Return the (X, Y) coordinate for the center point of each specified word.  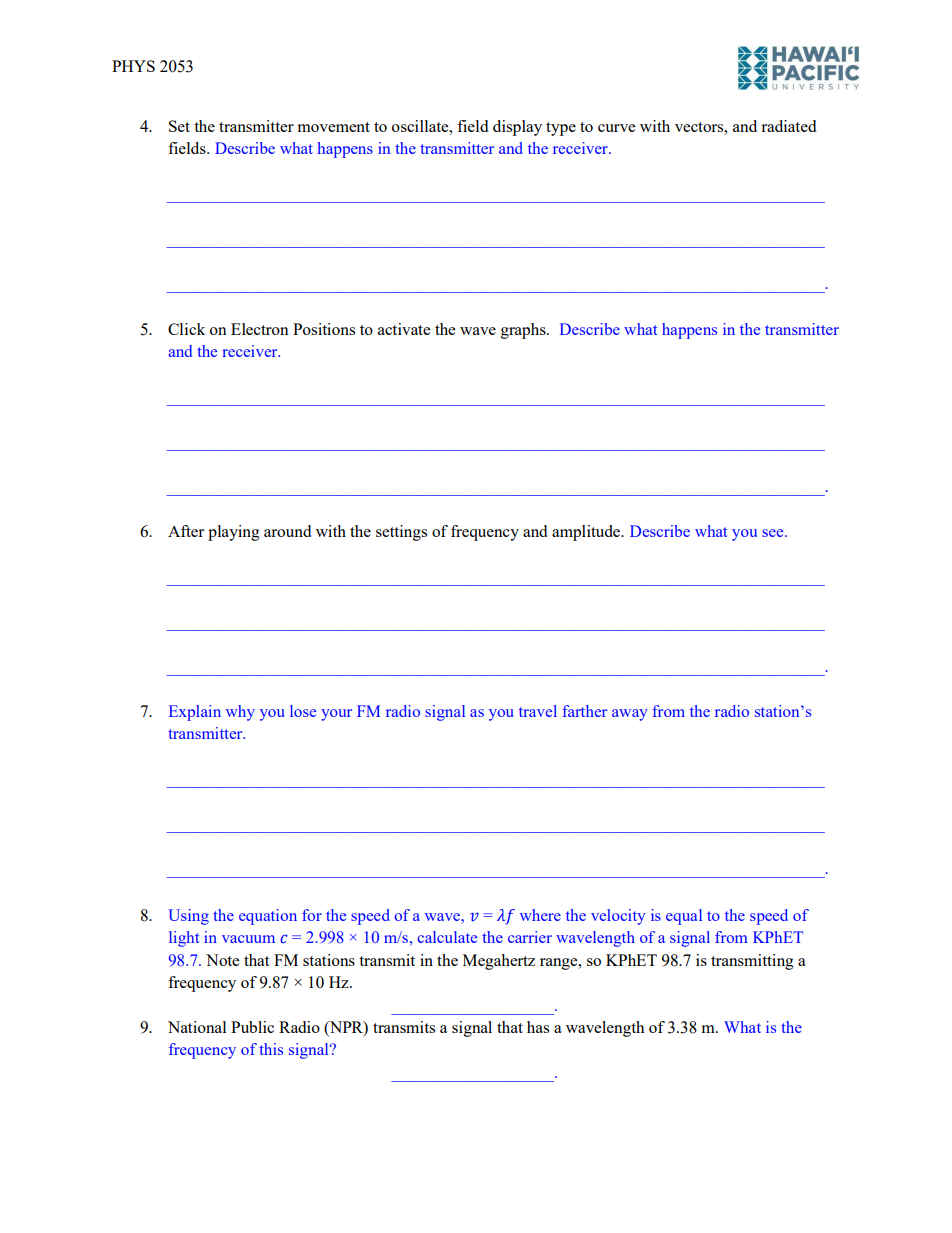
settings (401, 533)
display (517, 128)
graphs (524, 331)
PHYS (133, 66)
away (630, 715)
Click (186, 329)
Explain (195, 713)
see (774, 533)
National (197, 1027)
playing (234, 533)
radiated (788, 126)
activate (404, 329)
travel (538, 711)
